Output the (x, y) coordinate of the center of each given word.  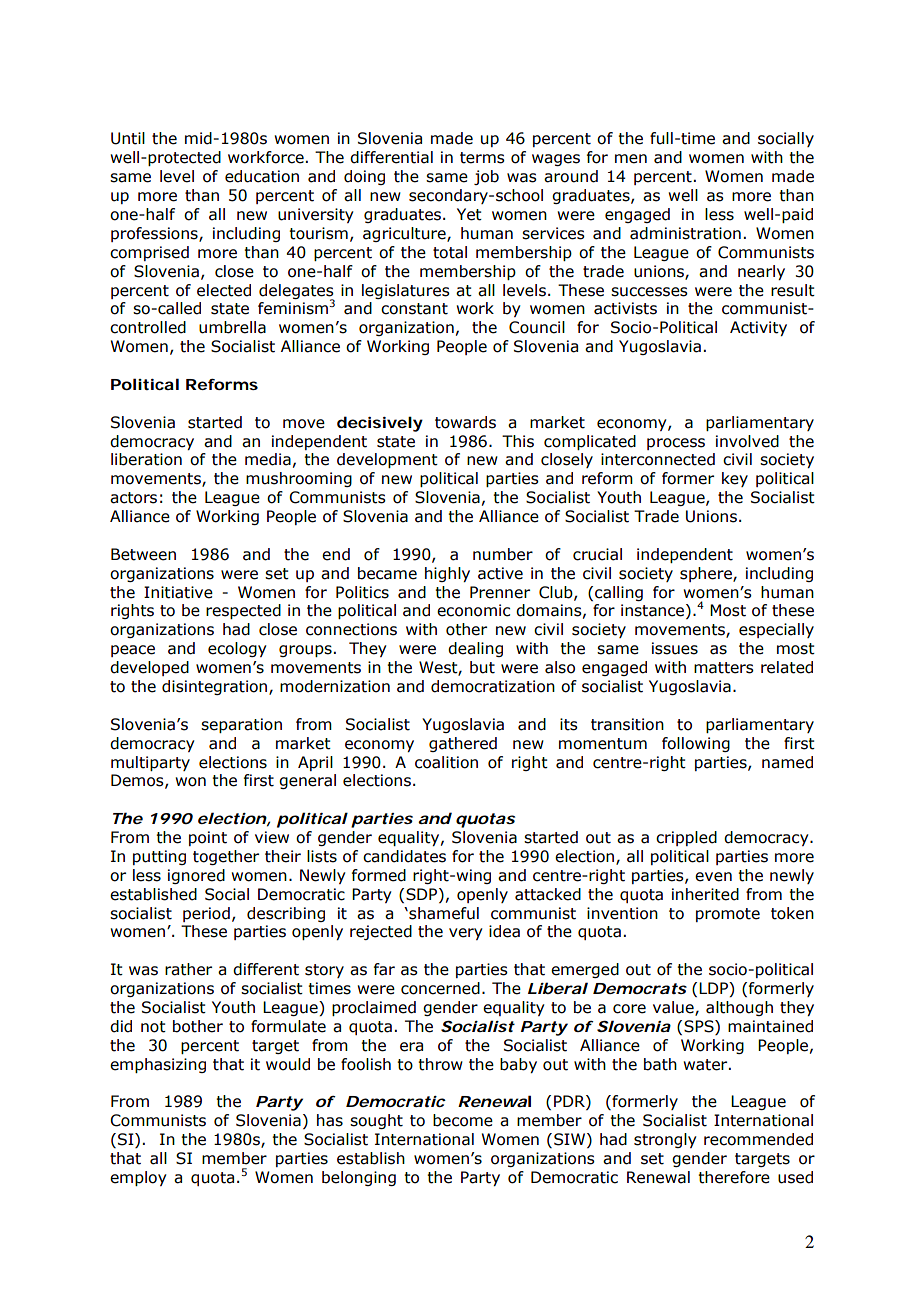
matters (724, 668)
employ (138, 1178)
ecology (237, 649)
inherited (705, 894)
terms (482, 158)
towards (465, 422)
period (206, 914)
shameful (443, 913)
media (268, 459)
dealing (475, 649)
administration (685, 233)
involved (747, 441)
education (262, 176)
